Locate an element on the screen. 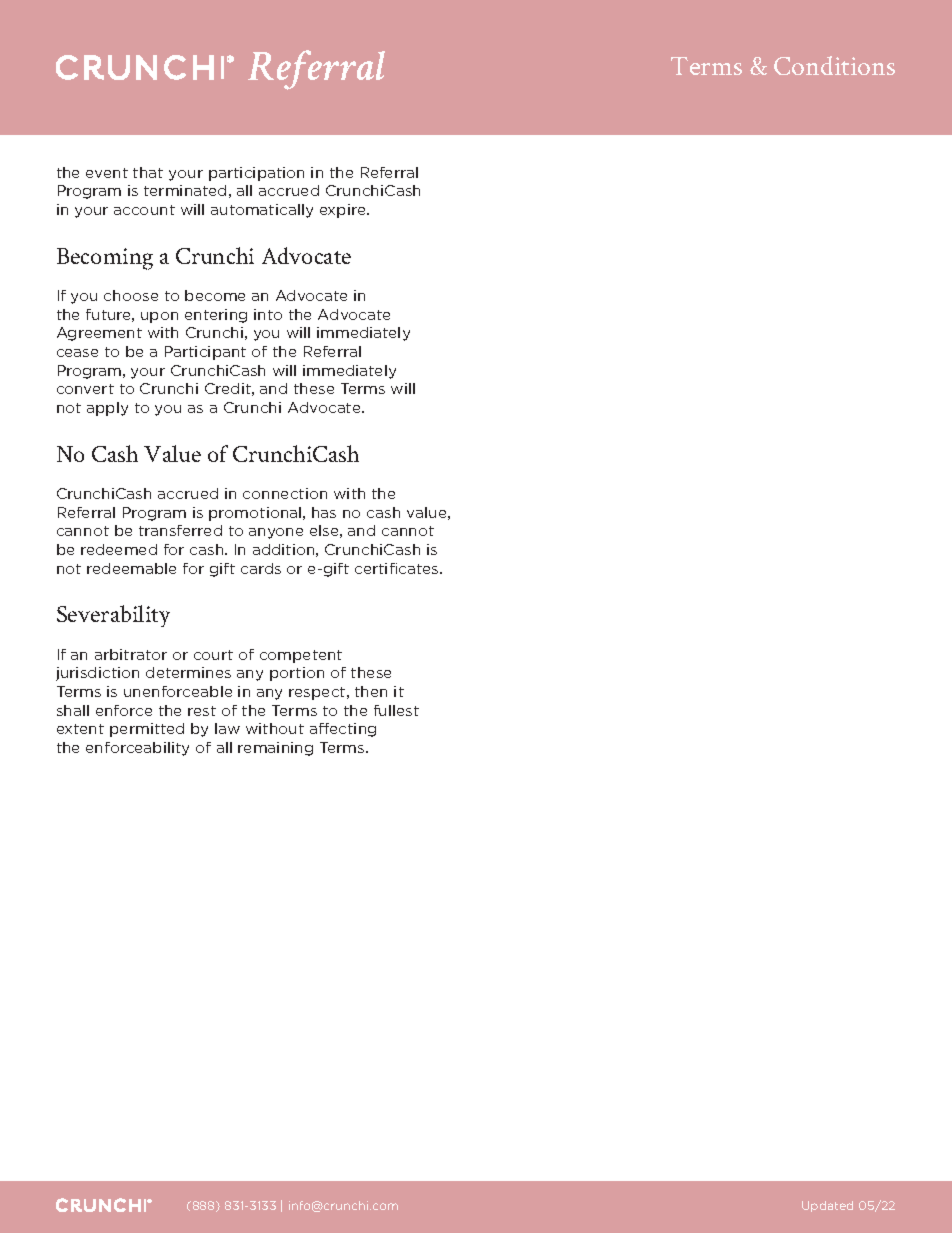 The image size is (952, 1233). Updated is located at coordinates (827, 1206).
